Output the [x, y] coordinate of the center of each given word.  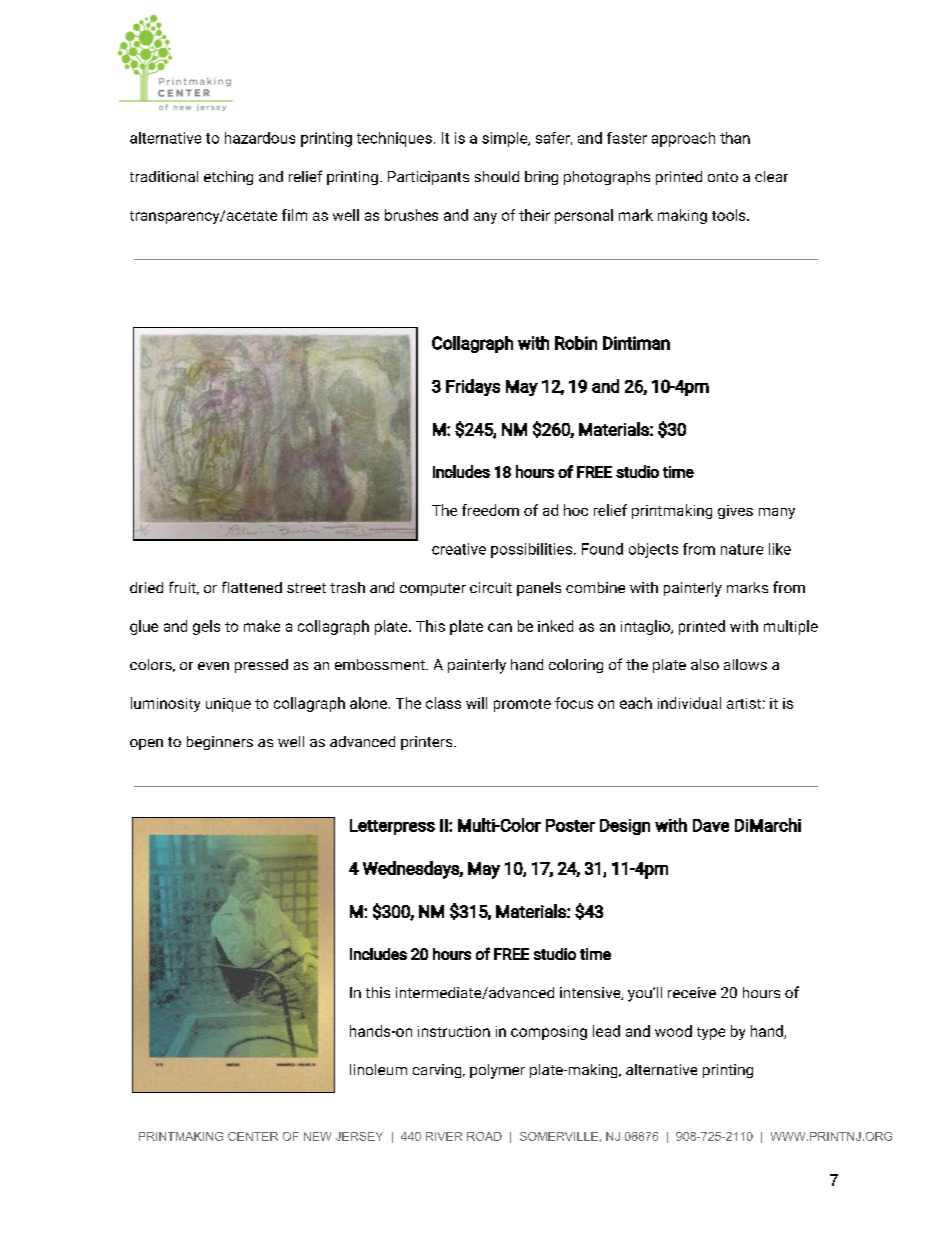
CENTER [253, 1136]
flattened [252, 587]
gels [206, 627]
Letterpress [392, 827]
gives [735, 512]
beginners [220, 743]
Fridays [473, 387]
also [705, 664]
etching [228, 178]
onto [723, 177]
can [500, 627]
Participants [428, 178]
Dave [711, 825]
